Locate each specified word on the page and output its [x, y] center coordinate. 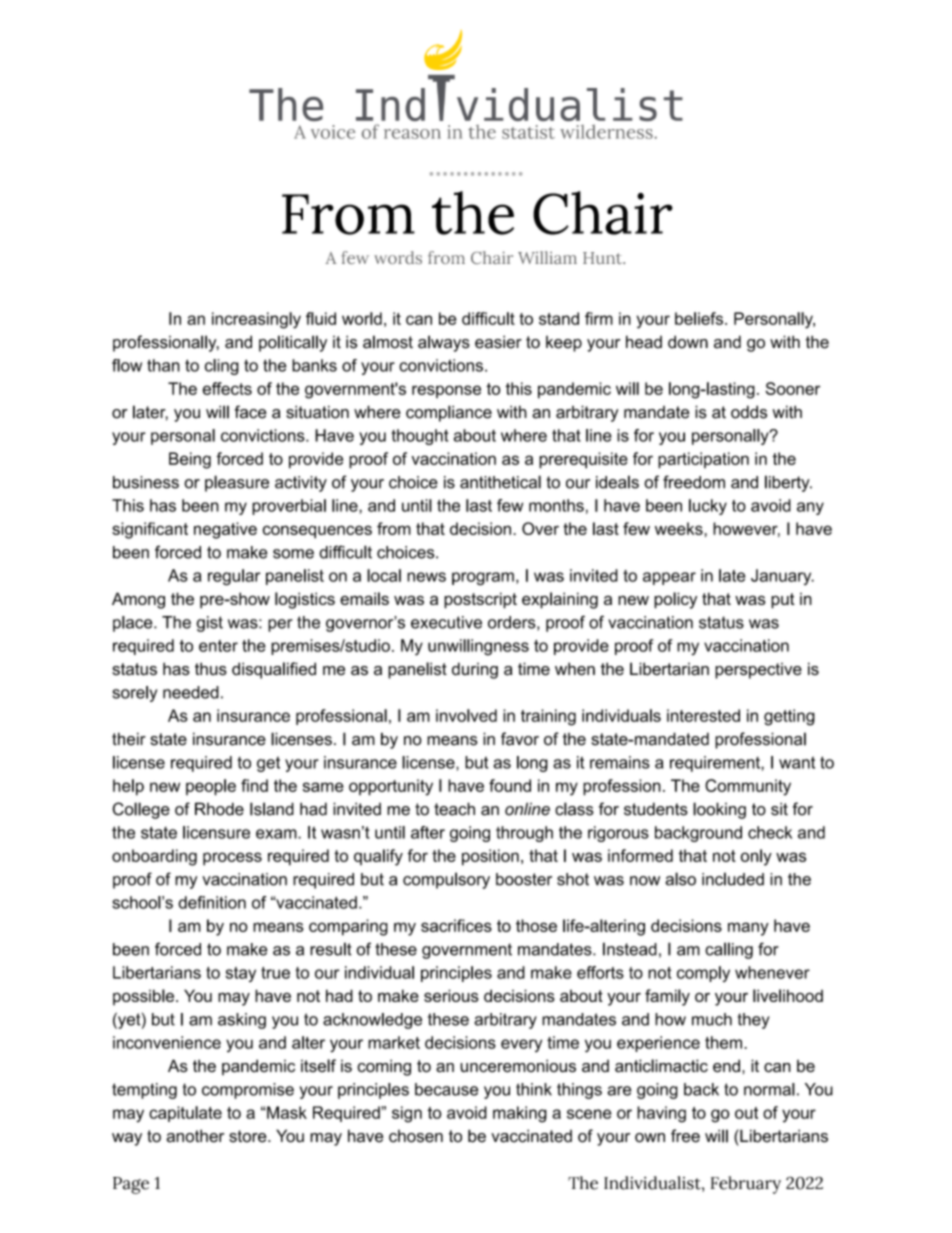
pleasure [237, 483]
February [746, 1185]
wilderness [607, 131]
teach [454, 809]
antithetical [500, 482]
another [195, 1136]
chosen [416, 1136]
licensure [216, 832]
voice [333, 132]
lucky [708, 507]
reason [412, 134]
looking [719, 810]
